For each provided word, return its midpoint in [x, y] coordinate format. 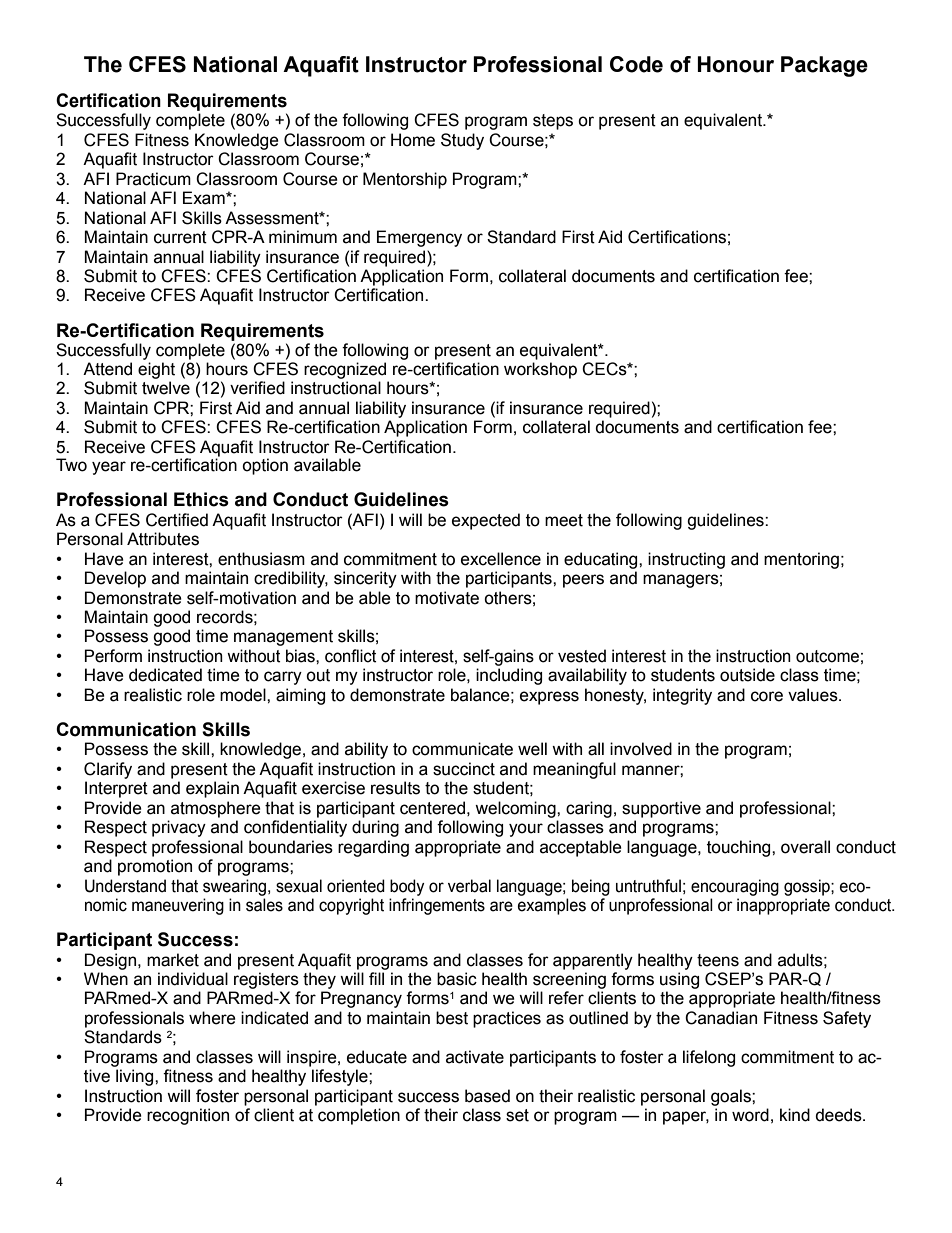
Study [462, 141]
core [767, 696]
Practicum [153, 179]
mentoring [801, 560]
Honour [735, 64]
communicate [462, 749]
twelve [166, 388]
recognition [188, 1116]
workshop [540, 370]
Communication [126, 729]
